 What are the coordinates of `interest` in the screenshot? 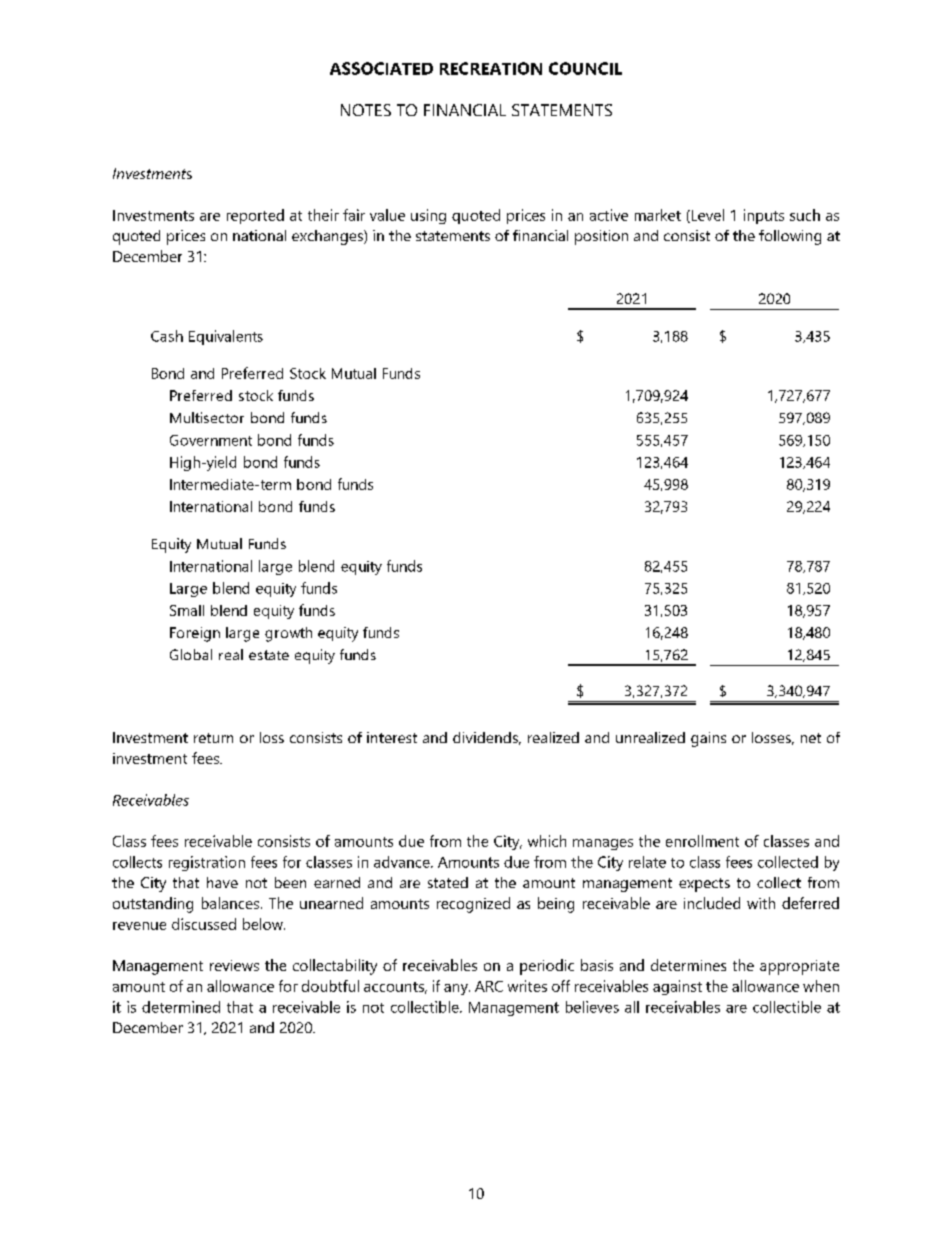 It's located at (392, 737).
